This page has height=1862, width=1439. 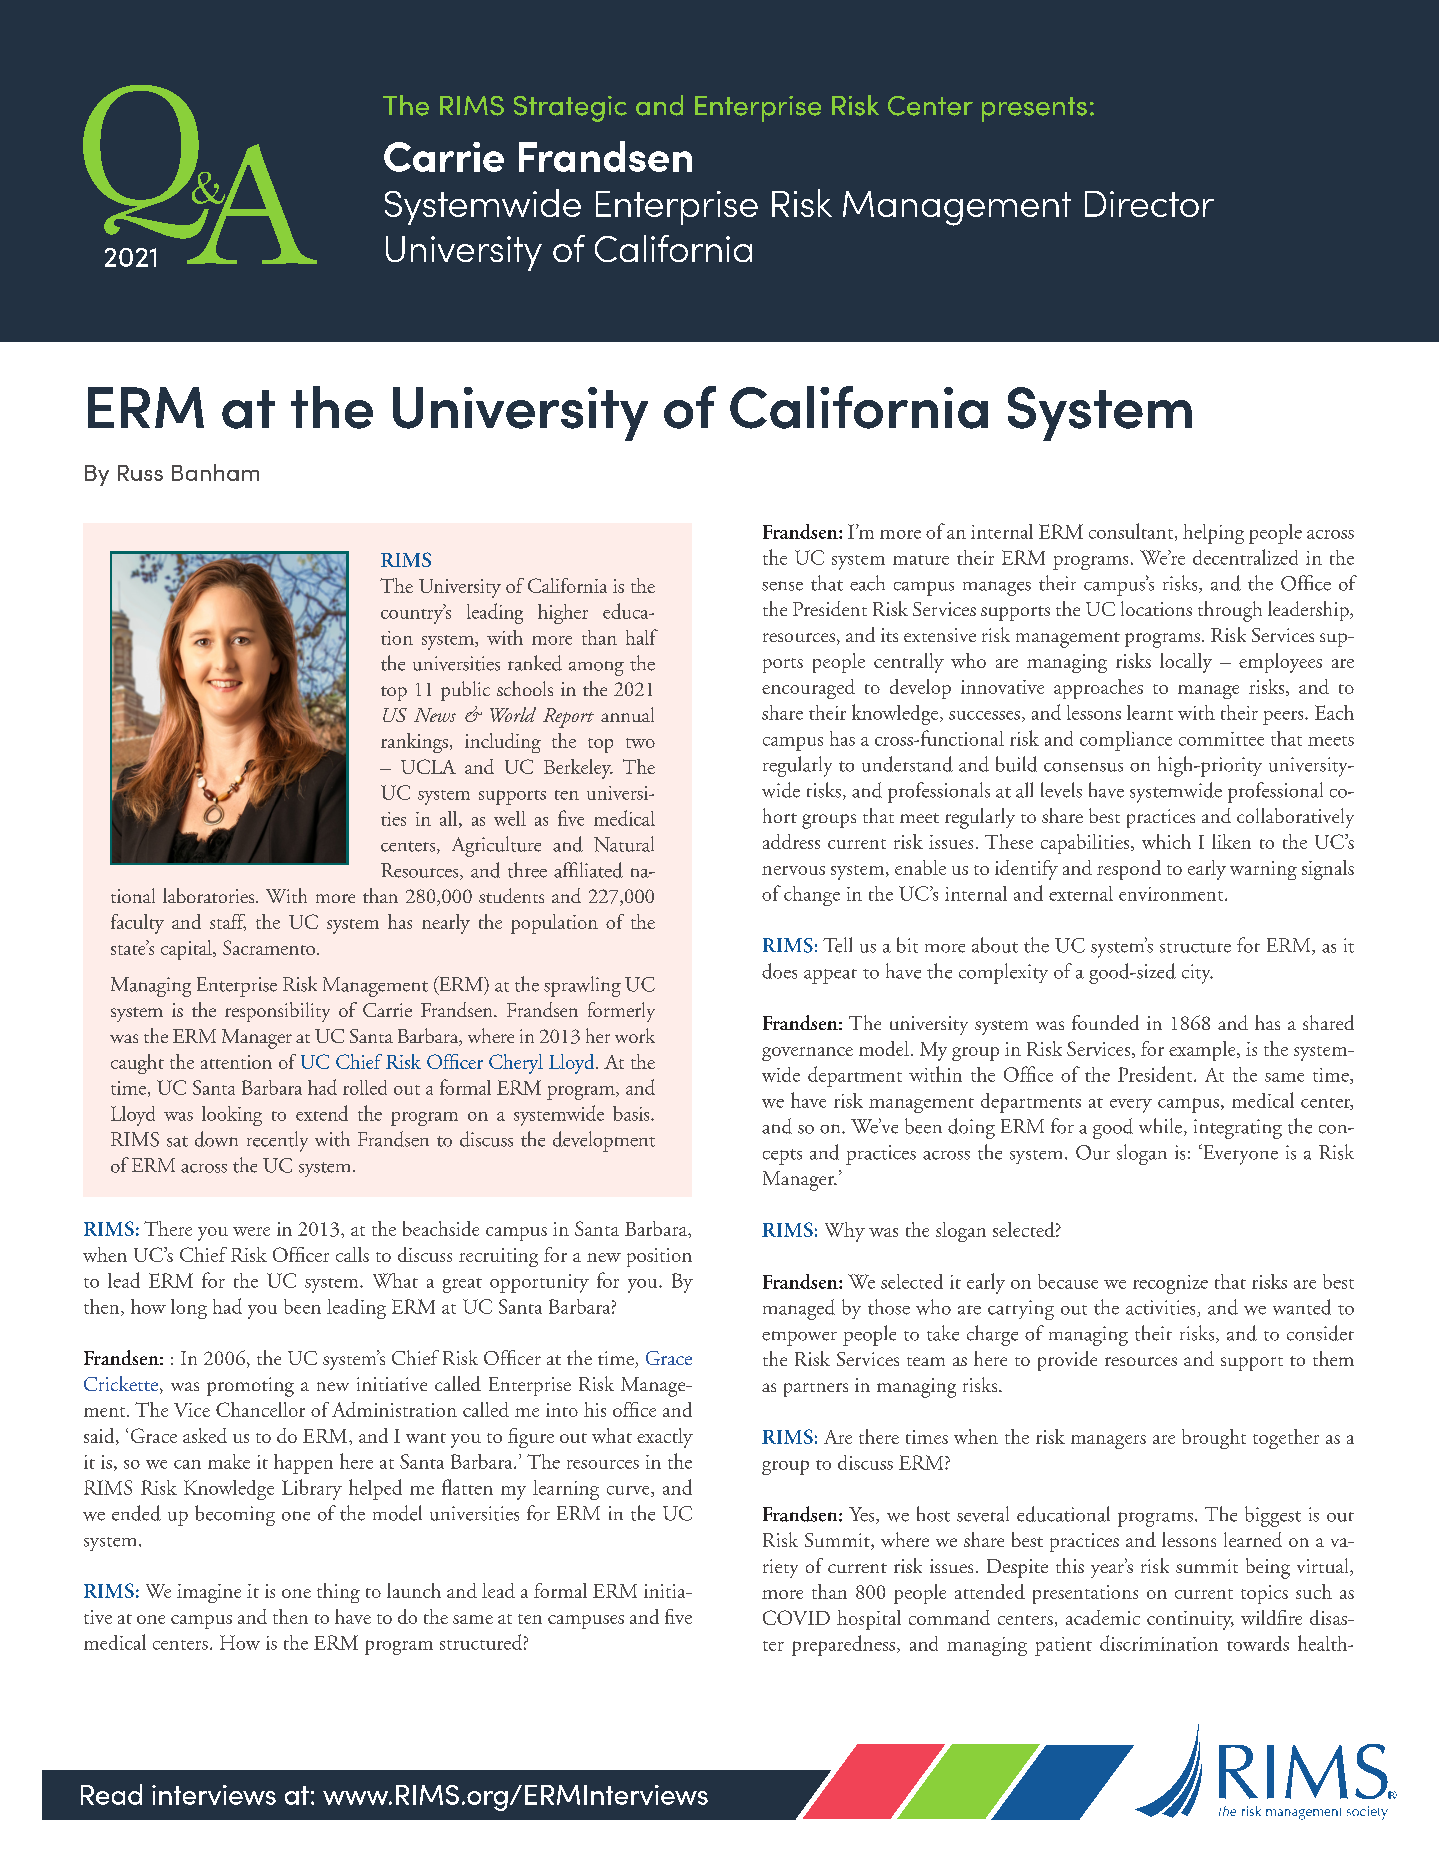 I want to click on Read, so click(x=111, y=1794).
